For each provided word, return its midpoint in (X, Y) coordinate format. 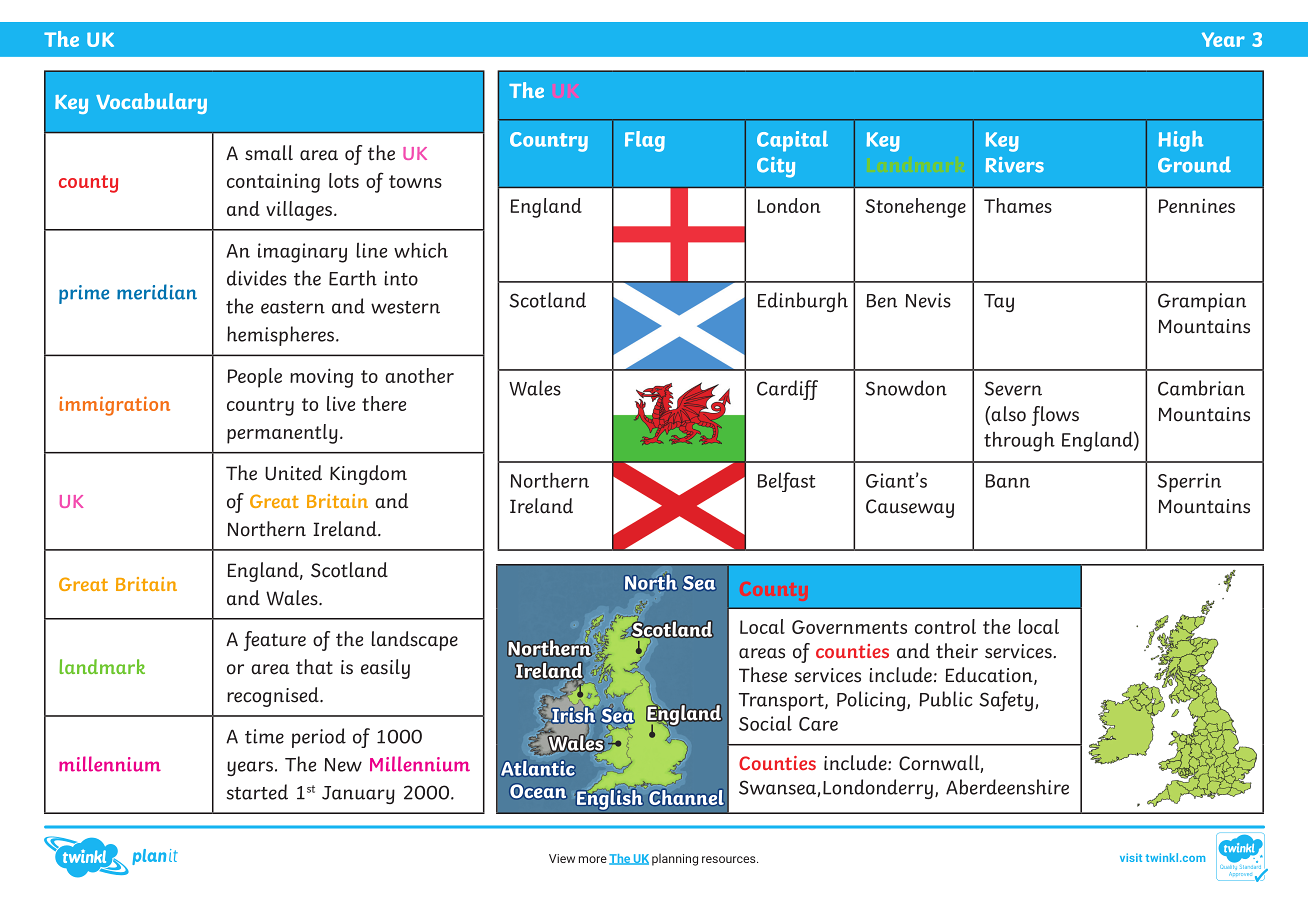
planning (675, 860)
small (269, 153)
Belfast (786, 482)
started (257, 792)
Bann (1007, 481)
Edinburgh (803, 302)
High (1181, 141)
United (293, 473)
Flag (645, 141)
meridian (157, 292)
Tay (999, 303)
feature (275, 641)
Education (990, 676)
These (763, 675)
